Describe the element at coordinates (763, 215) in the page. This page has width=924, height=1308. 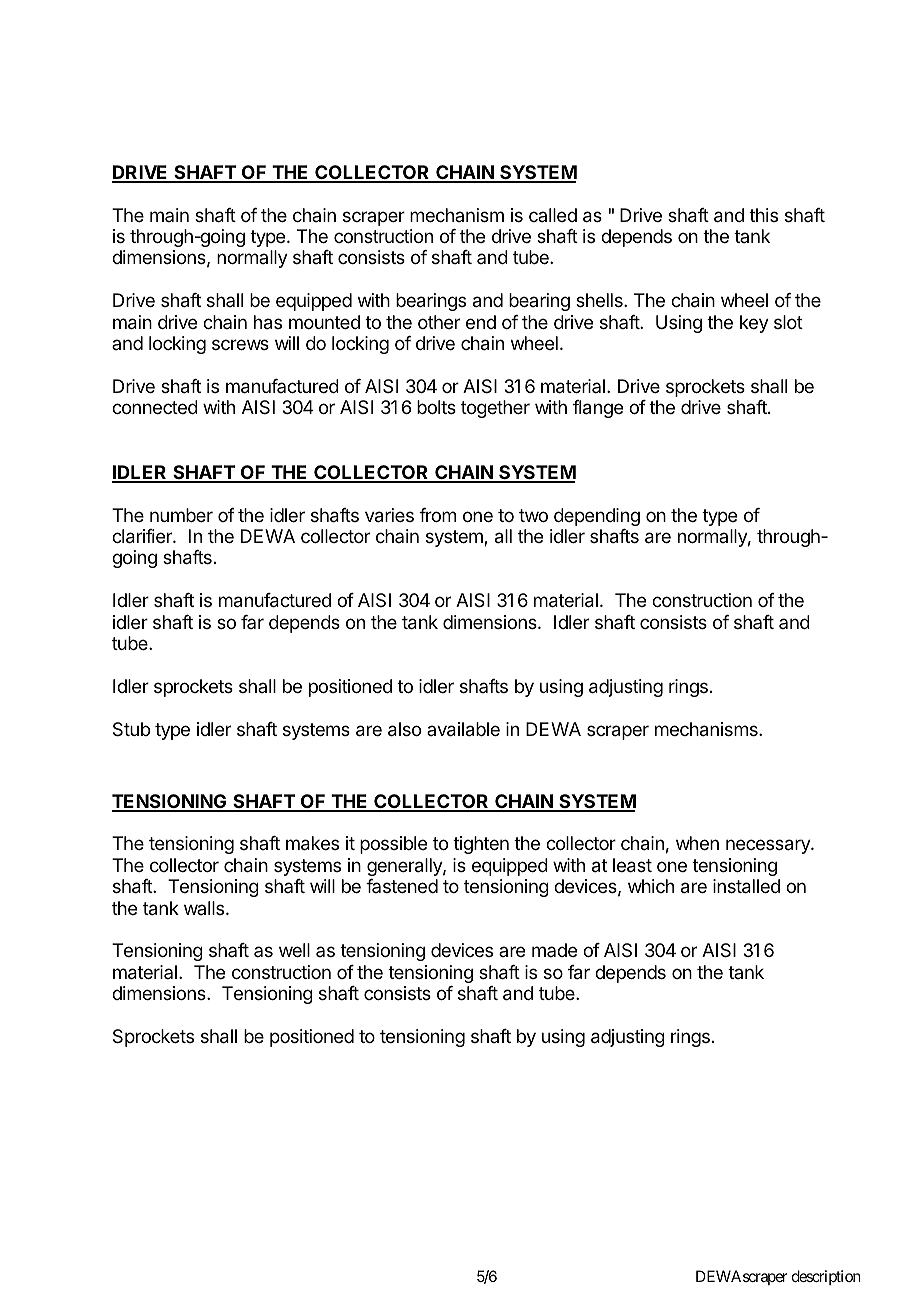
I see `this` at that location.
